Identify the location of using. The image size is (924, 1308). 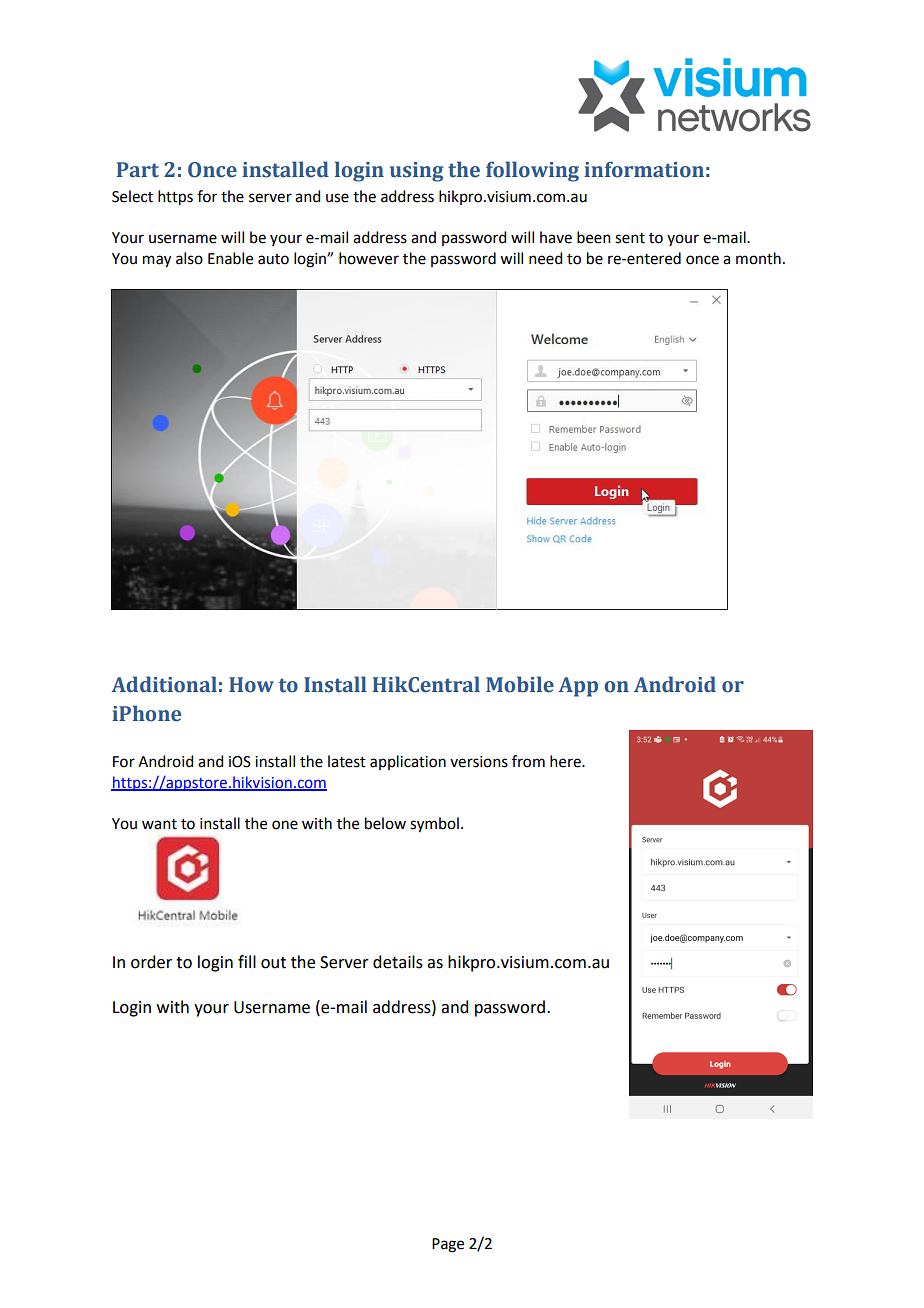
(416, 172).
